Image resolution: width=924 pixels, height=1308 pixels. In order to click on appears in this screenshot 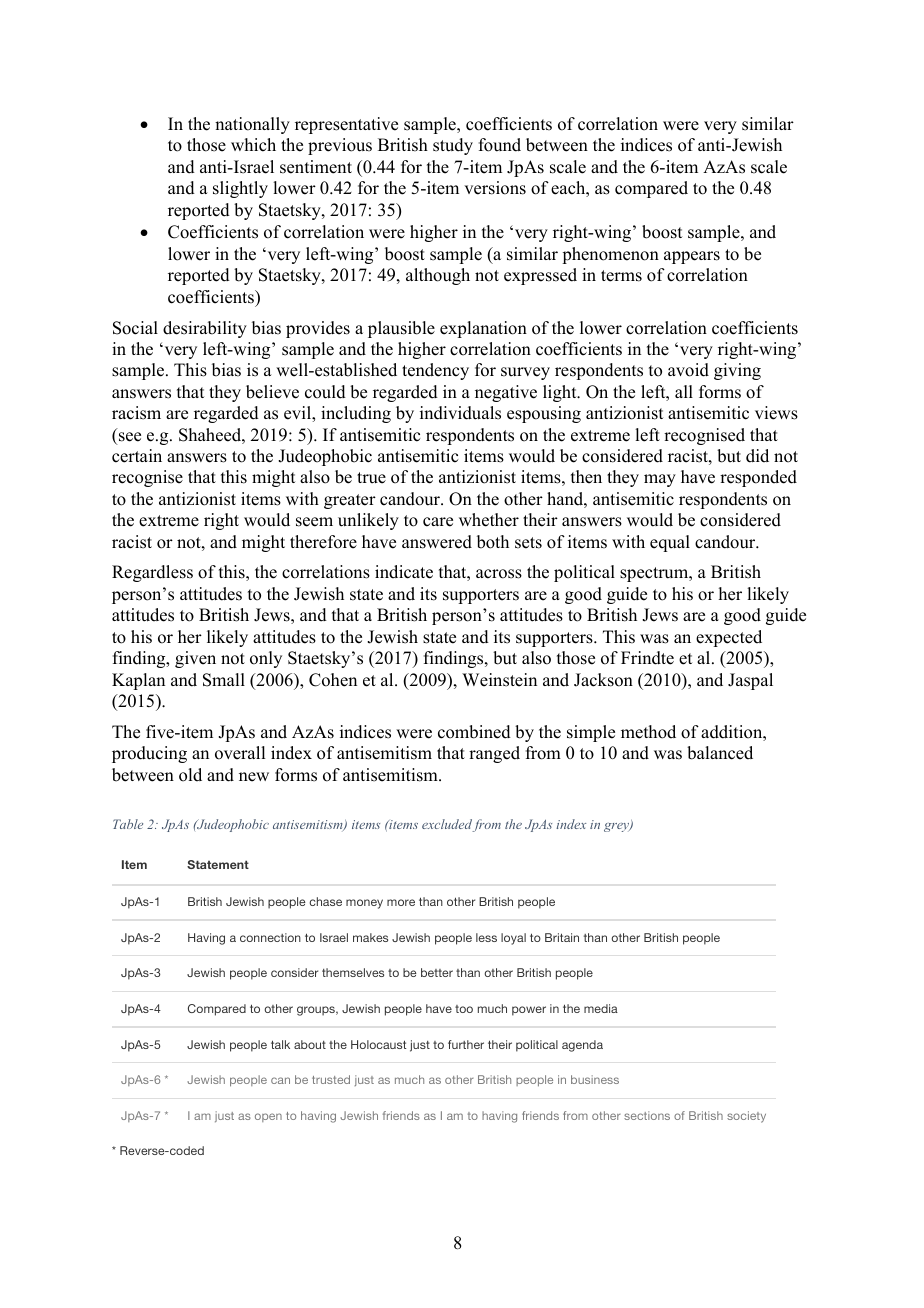, I will do `click(692, 257)`.
